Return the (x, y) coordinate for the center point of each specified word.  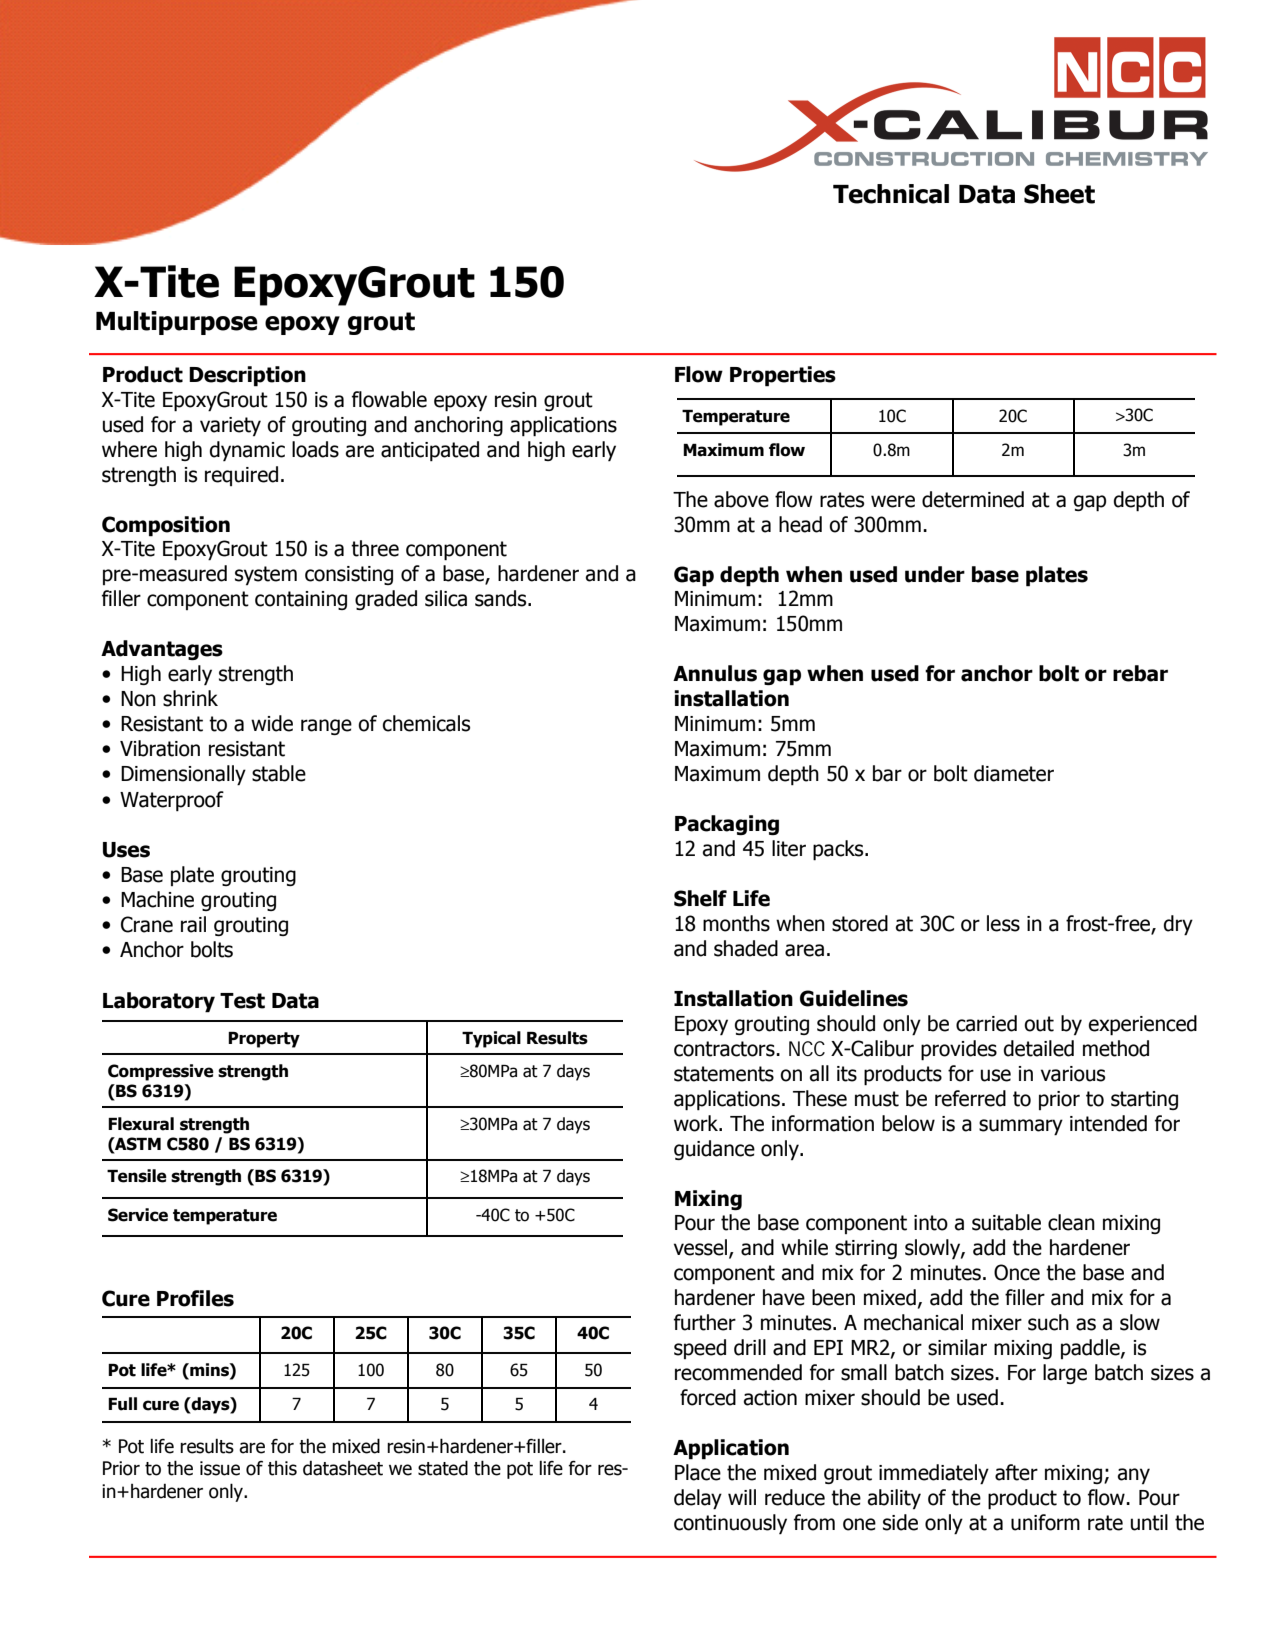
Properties (783, 376)
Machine (157, 899)
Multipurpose (177, 323)
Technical (891, 194)
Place (698, 1472)
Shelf (700, 898)
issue (220, 1468)
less (1003, 923)
